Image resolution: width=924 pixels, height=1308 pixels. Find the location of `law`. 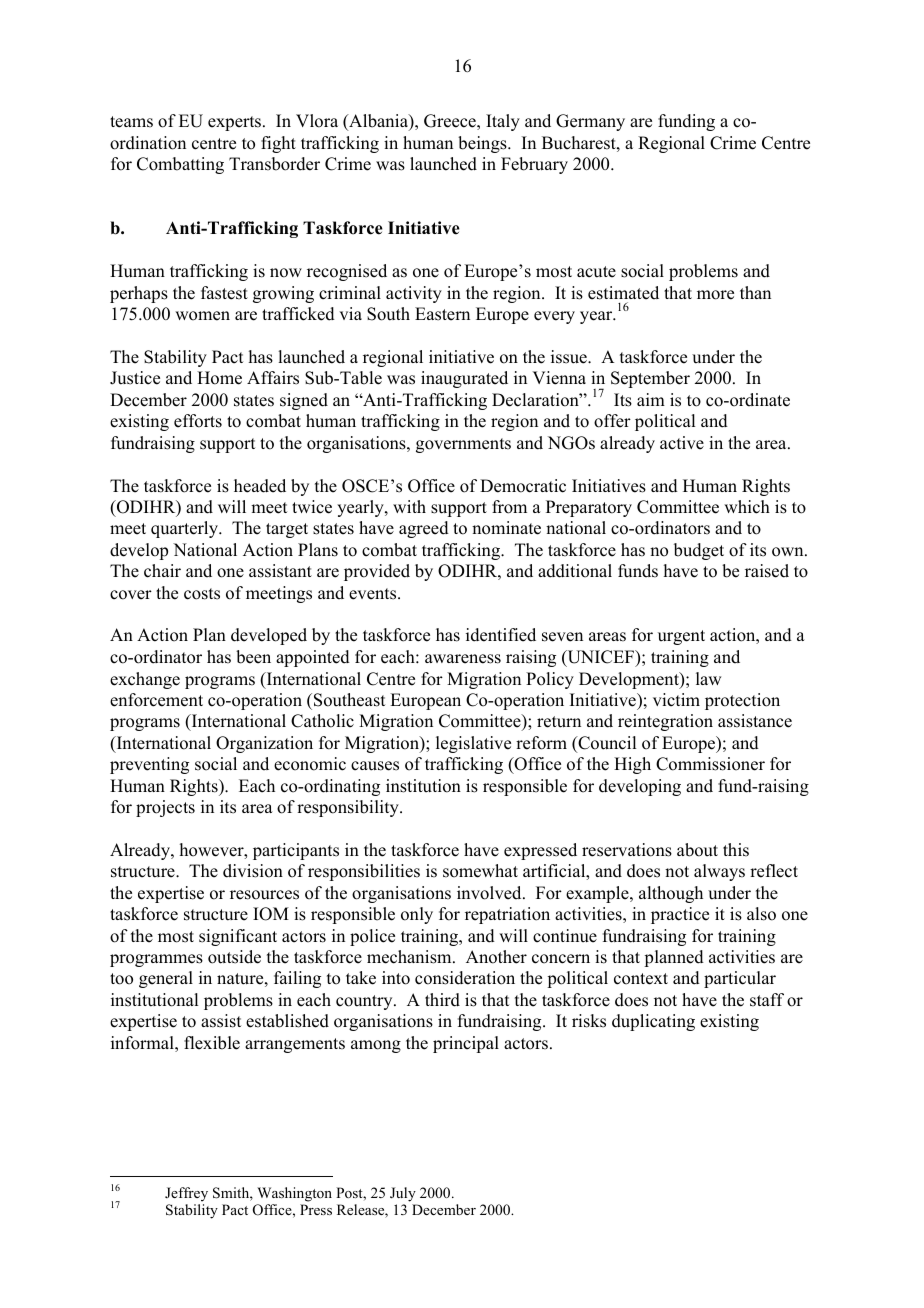

law is located at coordinates (708, 678).
